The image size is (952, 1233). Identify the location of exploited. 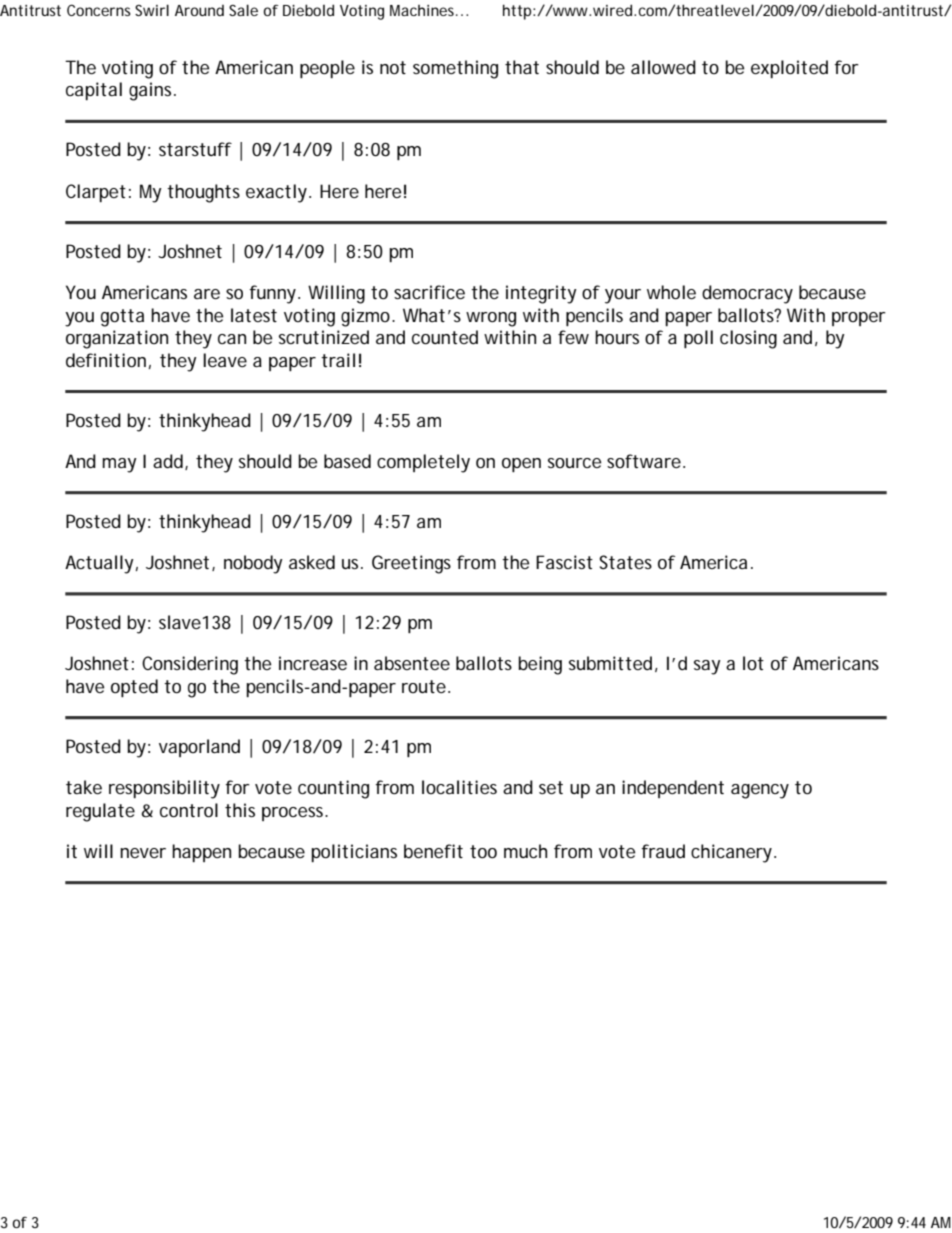
(789, 69).
